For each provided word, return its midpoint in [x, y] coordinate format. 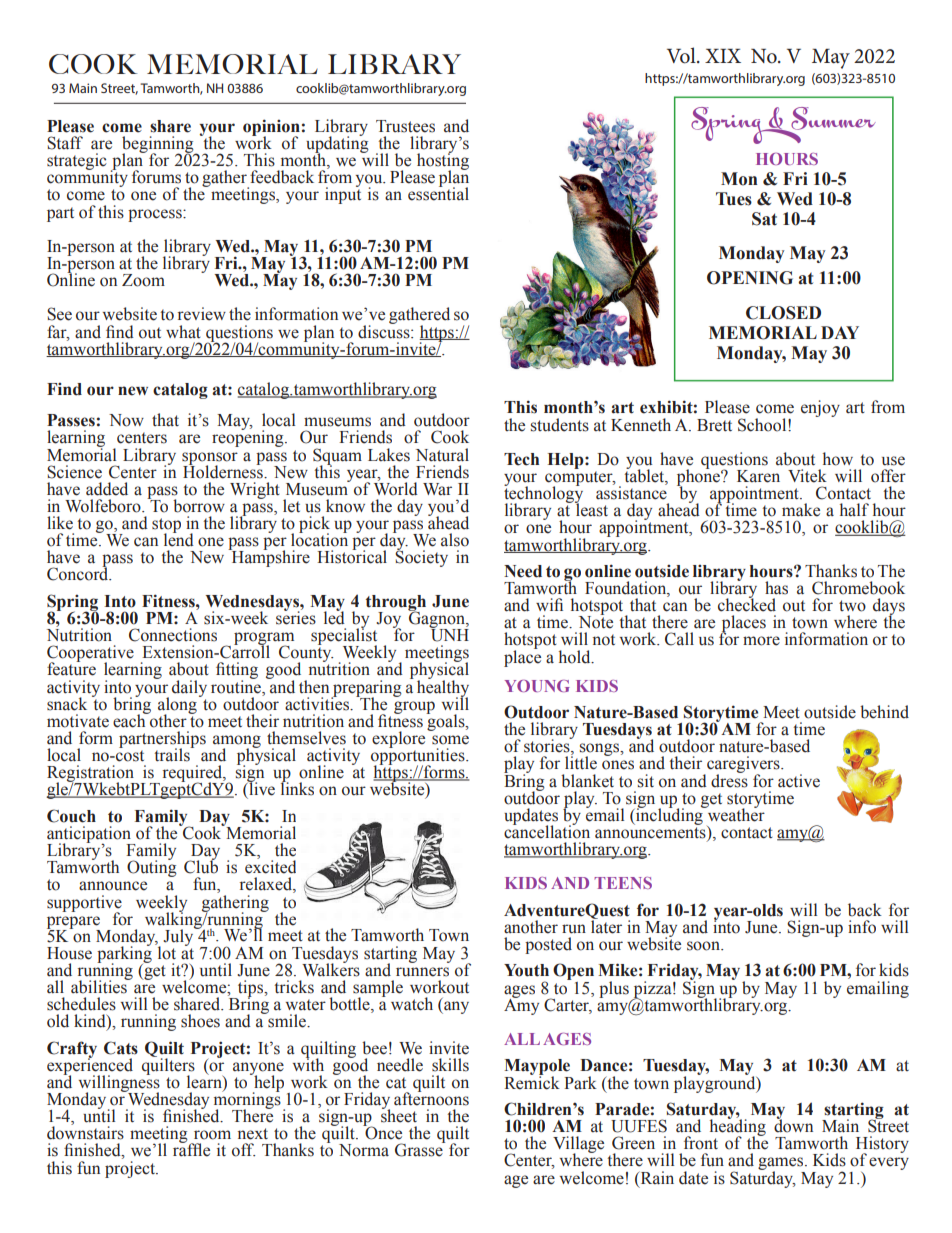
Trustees [405, 126]
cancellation [547, 831]
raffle [191, 1149]
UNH [449, 634]
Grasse [420, 1149]
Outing [152, 867]
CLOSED [783, 313]
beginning [159, 145]
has [776, 588]
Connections [173, 635]
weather [735, 814]
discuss [385, 330]
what [183, 332]
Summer [832, 119]
